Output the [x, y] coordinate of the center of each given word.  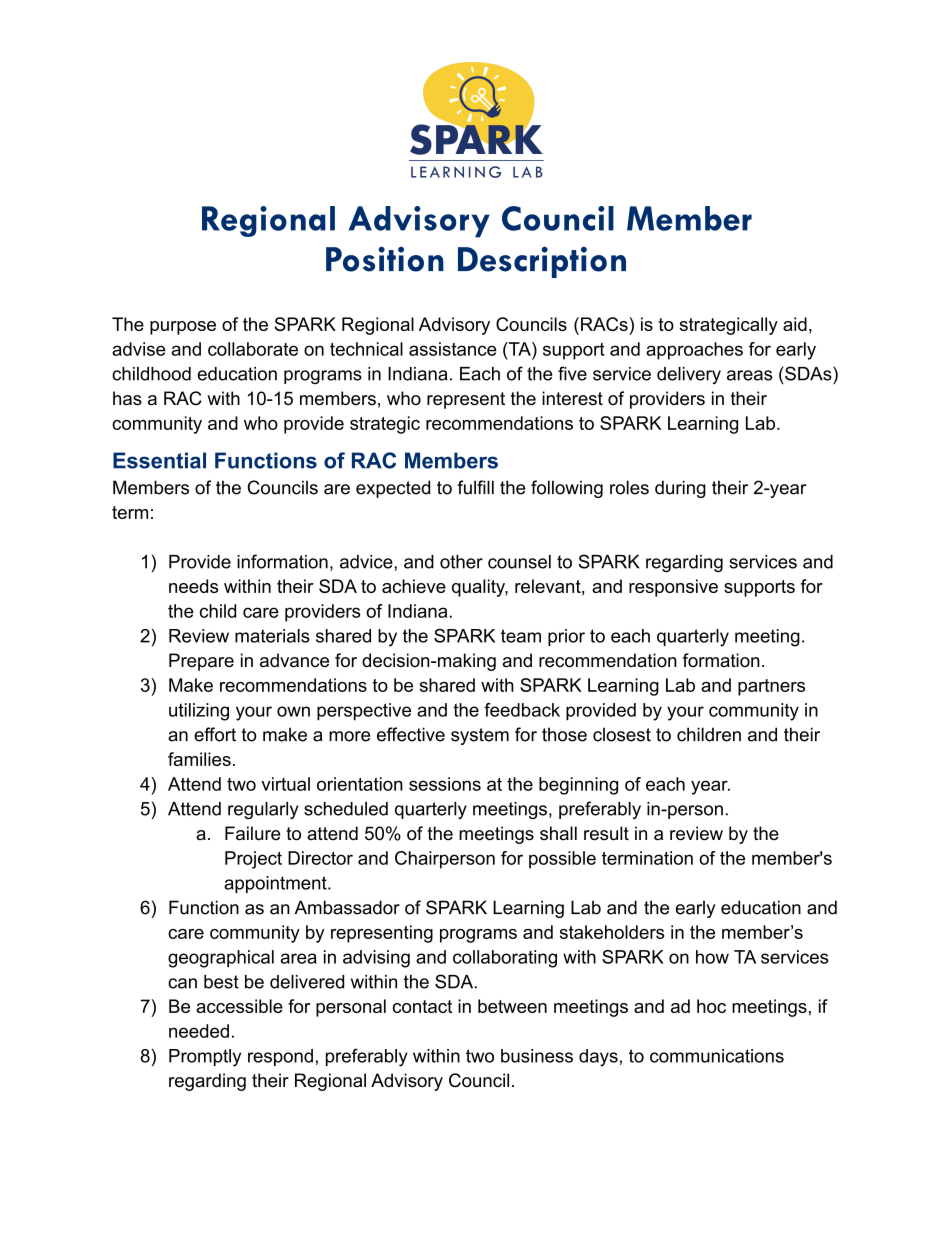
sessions [445, 784]
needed [199, 1031]
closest [622, 734]
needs [193, 586]
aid [795, 324]
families [199, 759]
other [461, 562]
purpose [183, 328]
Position [385, 259]
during [680, 489]
